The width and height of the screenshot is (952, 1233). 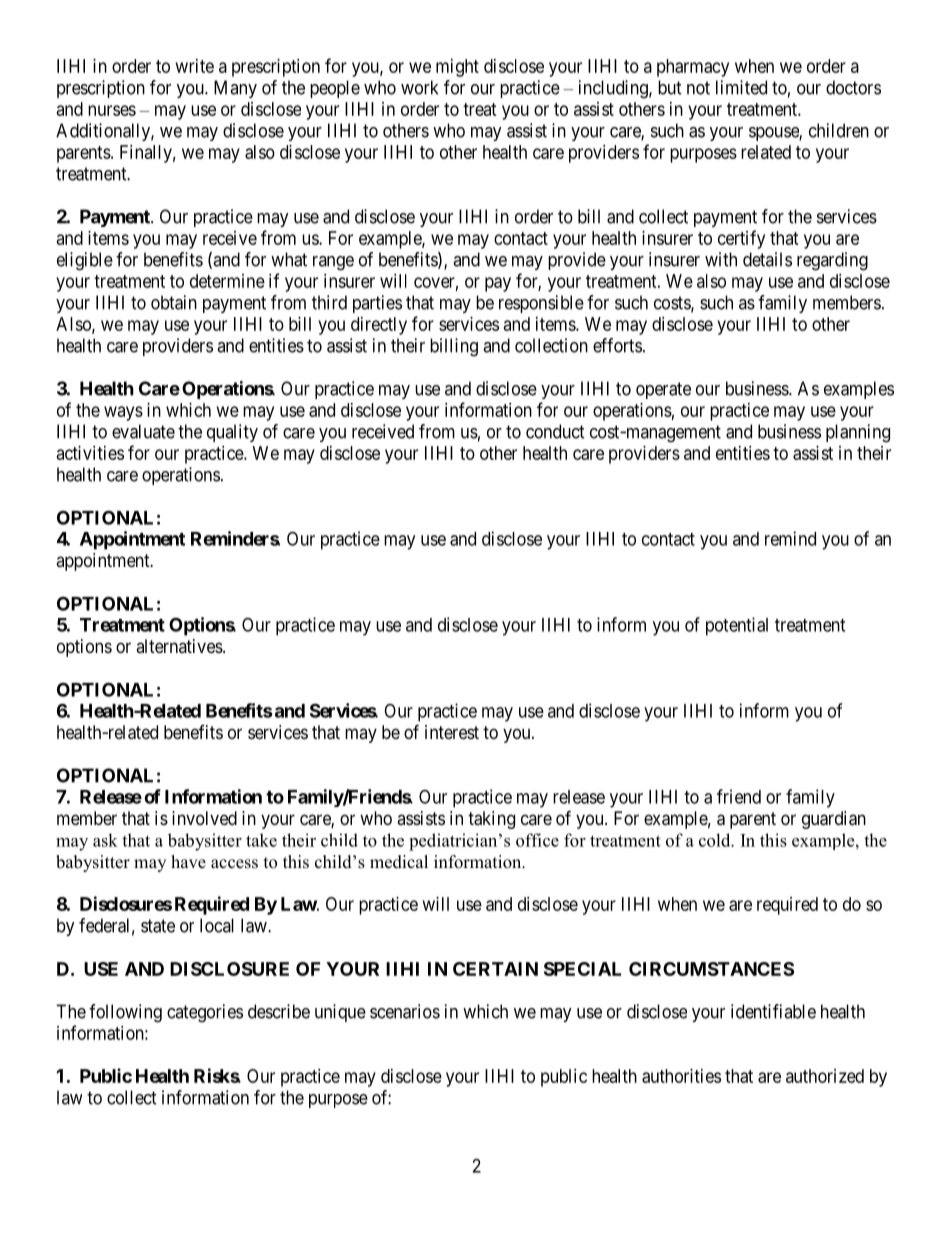 What do you see at coordinates (767, 259) in the screenshot?
I see `details` at bounding box center [767, 259].
